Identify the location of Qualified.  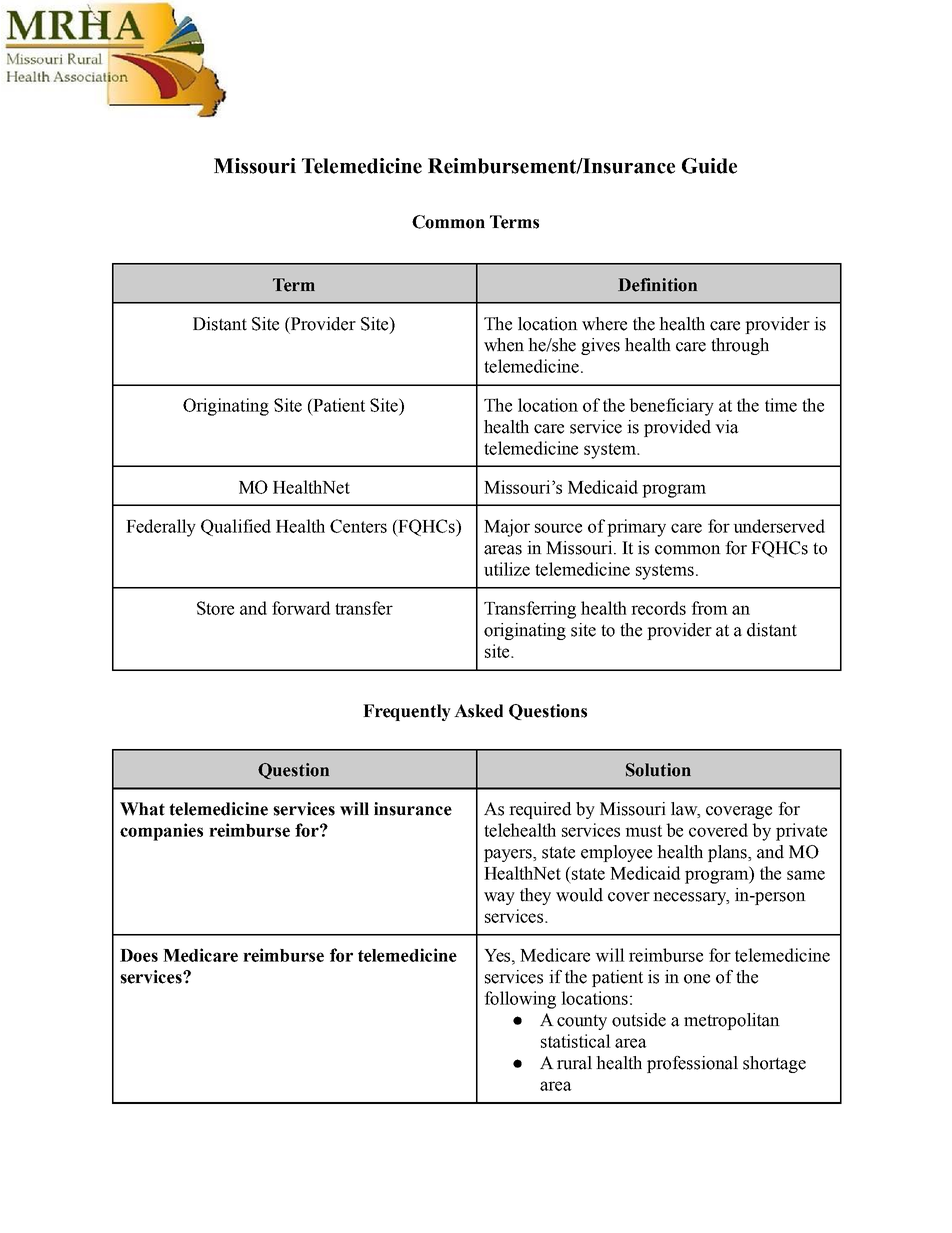
(236, 527).
